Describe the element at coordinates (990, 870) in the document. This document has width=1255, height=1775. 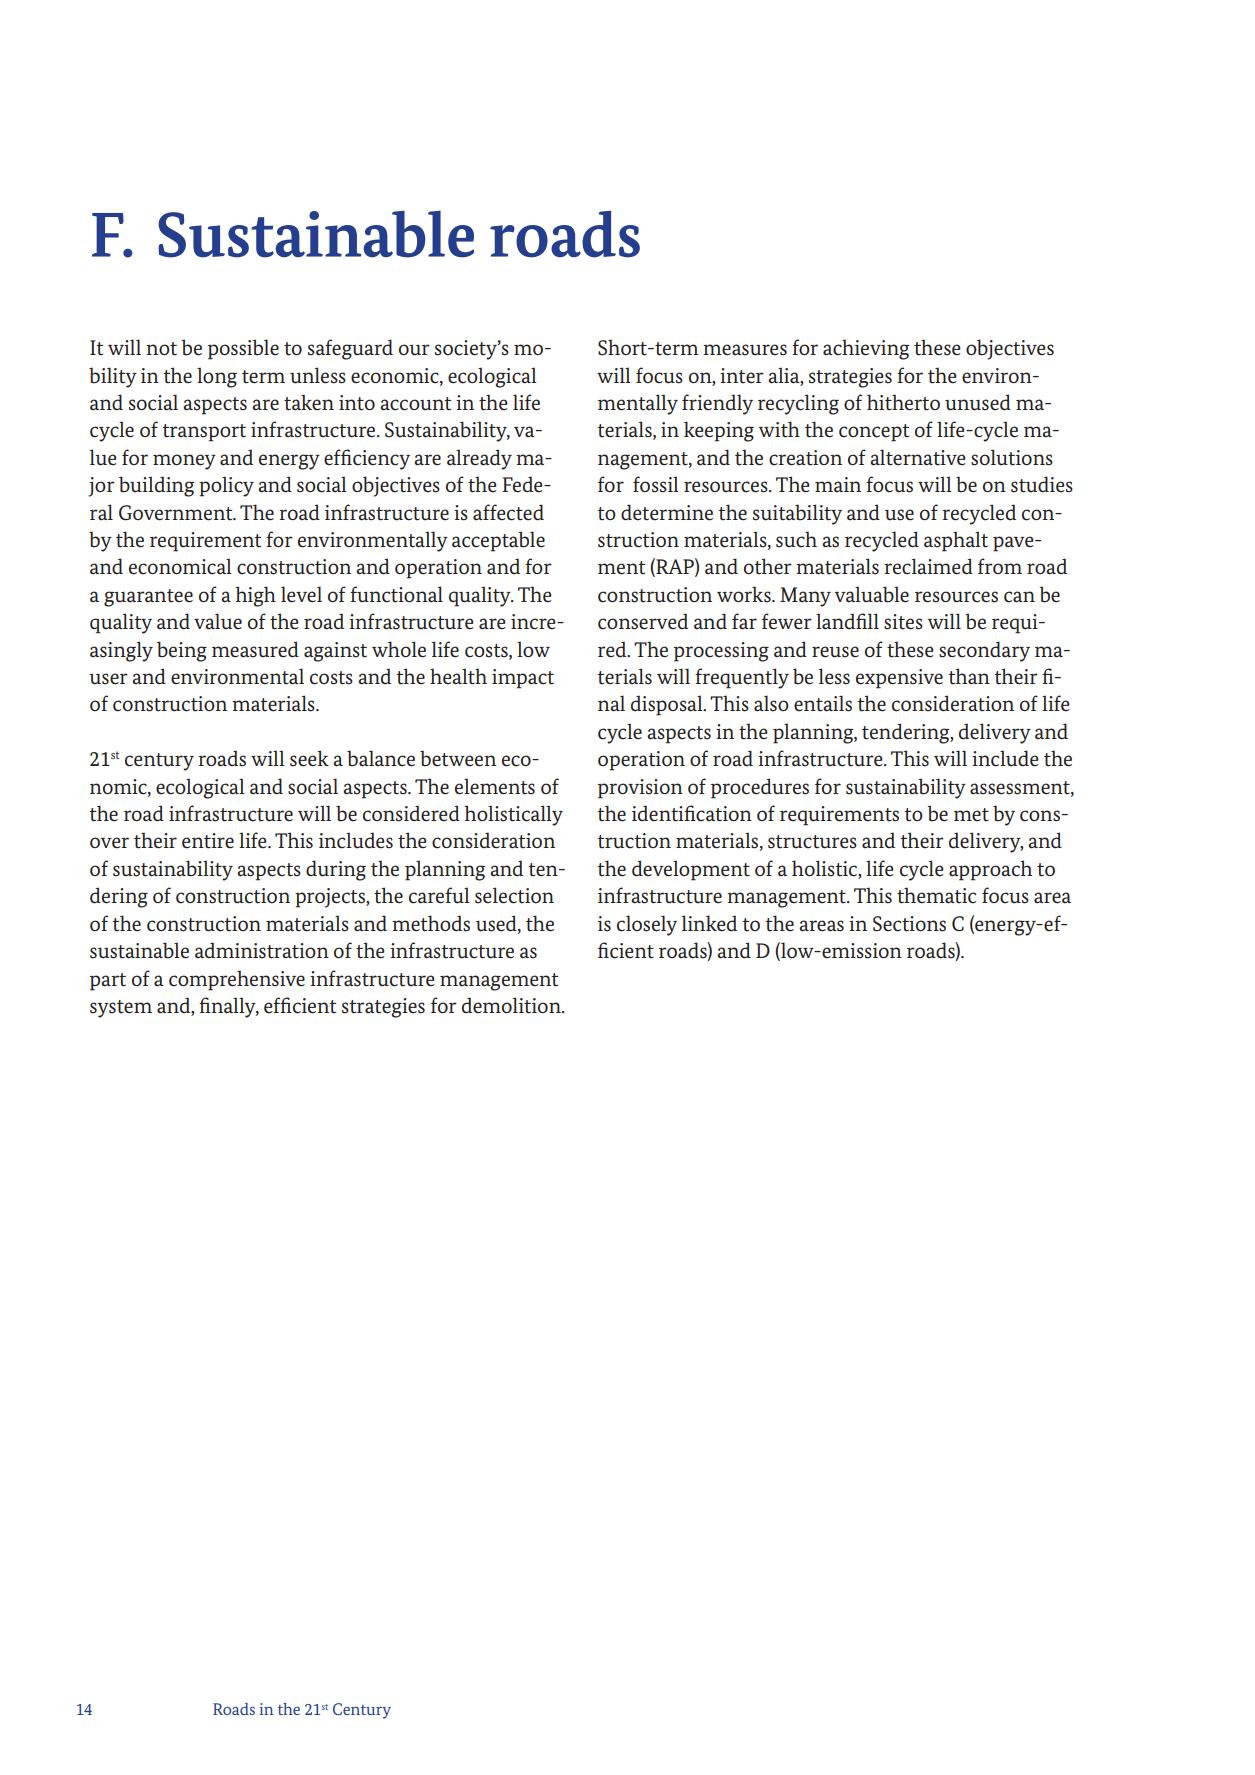
I see `approach` at that location.
